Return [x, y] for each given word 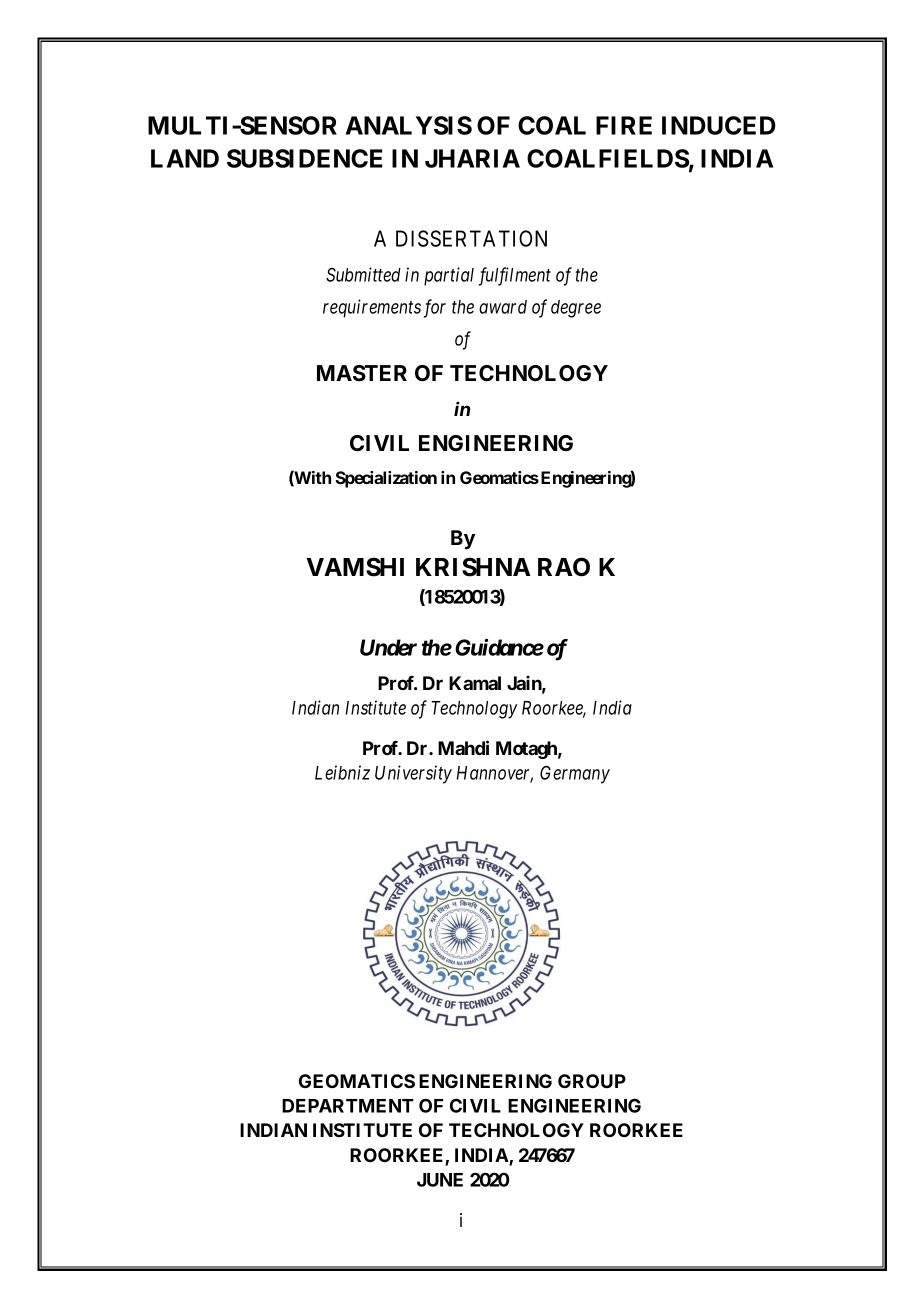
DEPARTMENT [348, 1106]
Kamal [475, 683]
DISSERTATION [471, 238]
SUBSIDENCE [305, 158]
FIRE [624, 125]
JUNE [440, 1180]
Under [388, 647]
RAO [564, 567]
